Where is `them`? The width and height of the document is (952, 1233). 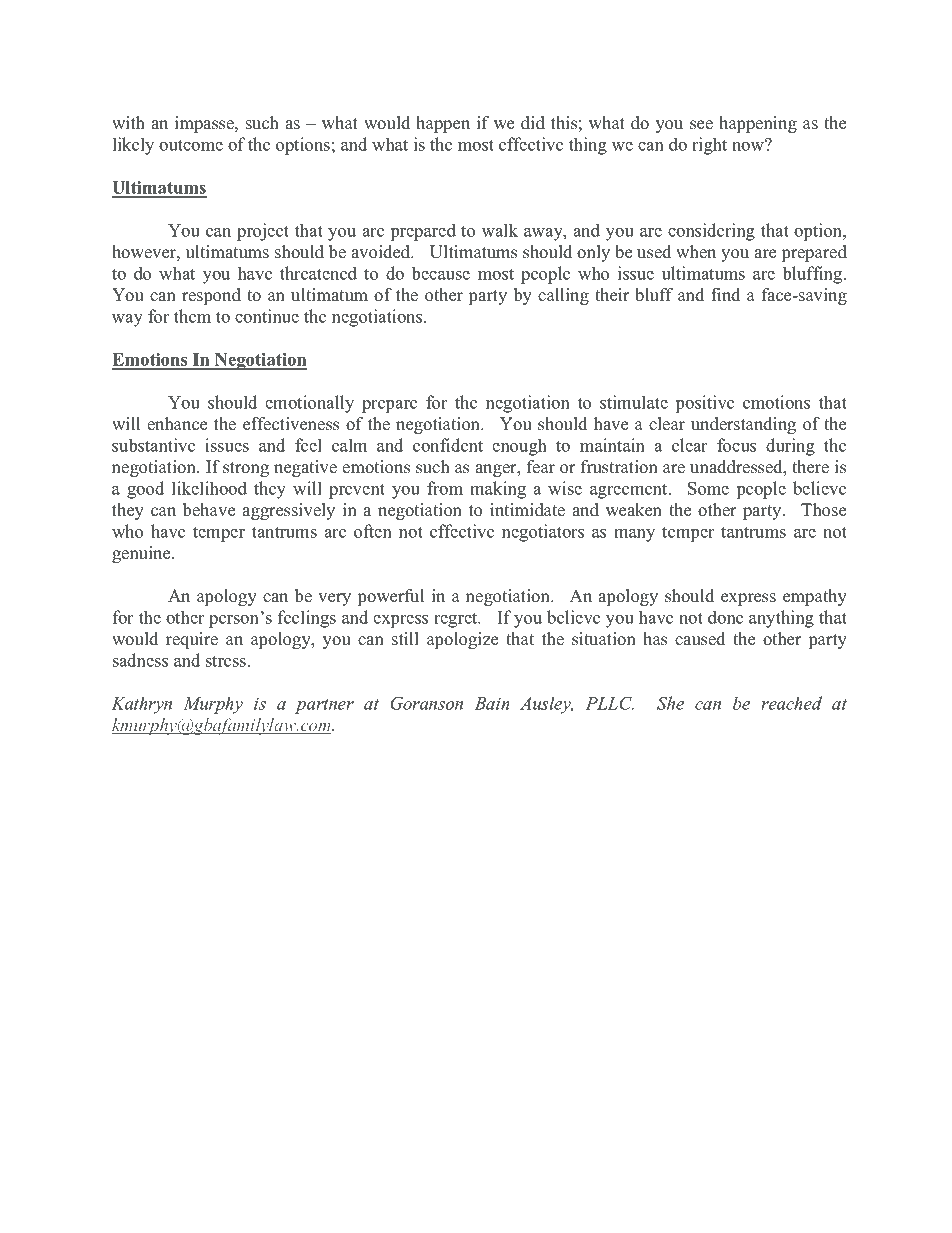
them is located at coordinates (192, 316).
